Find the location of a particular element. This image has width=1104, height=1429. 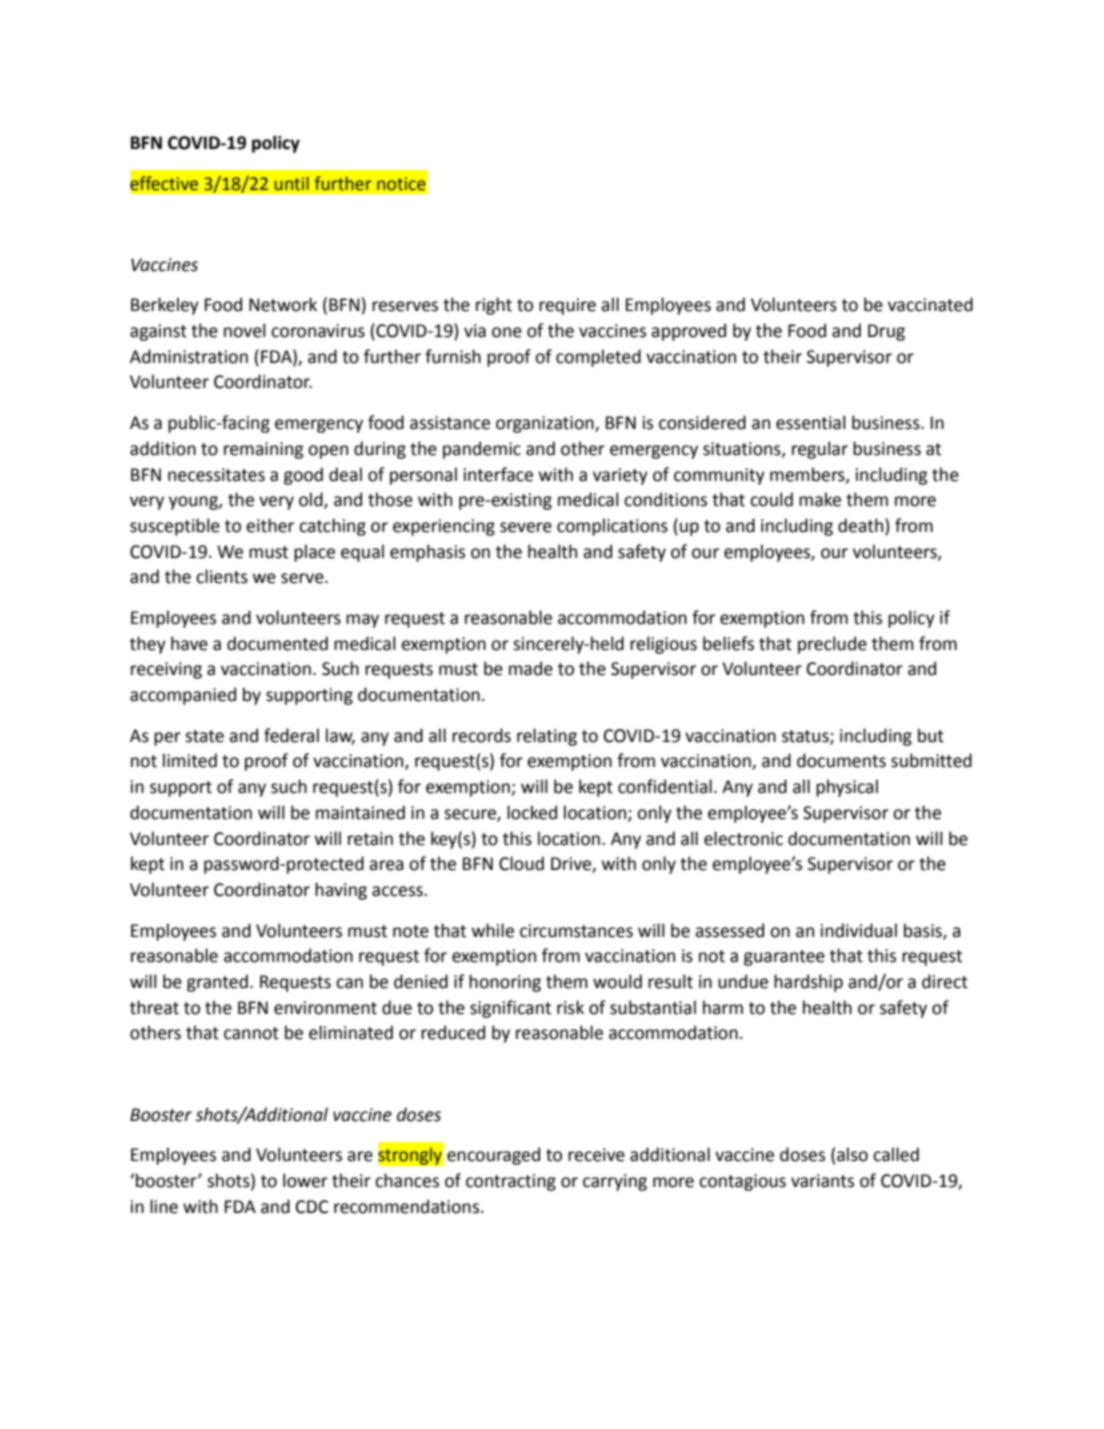

require is located at coordinates (567, 306).
